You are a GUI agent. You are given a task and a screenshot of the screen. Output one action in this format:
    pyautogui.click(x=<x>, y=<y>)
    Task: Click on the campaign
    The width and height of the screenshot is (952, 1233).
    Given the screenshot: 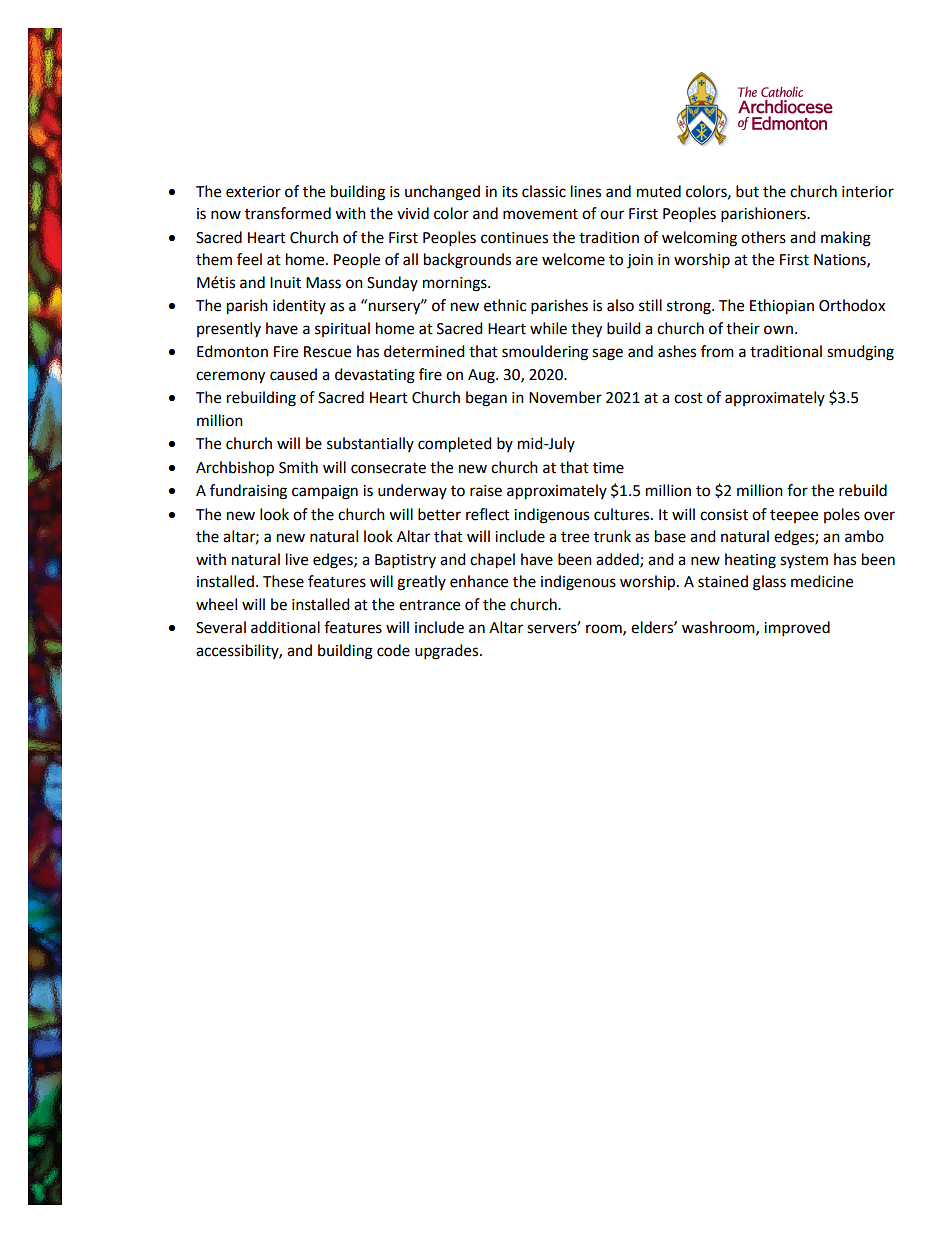 What is the action you would take?
    pyautogui.click(x=325, y=492)
